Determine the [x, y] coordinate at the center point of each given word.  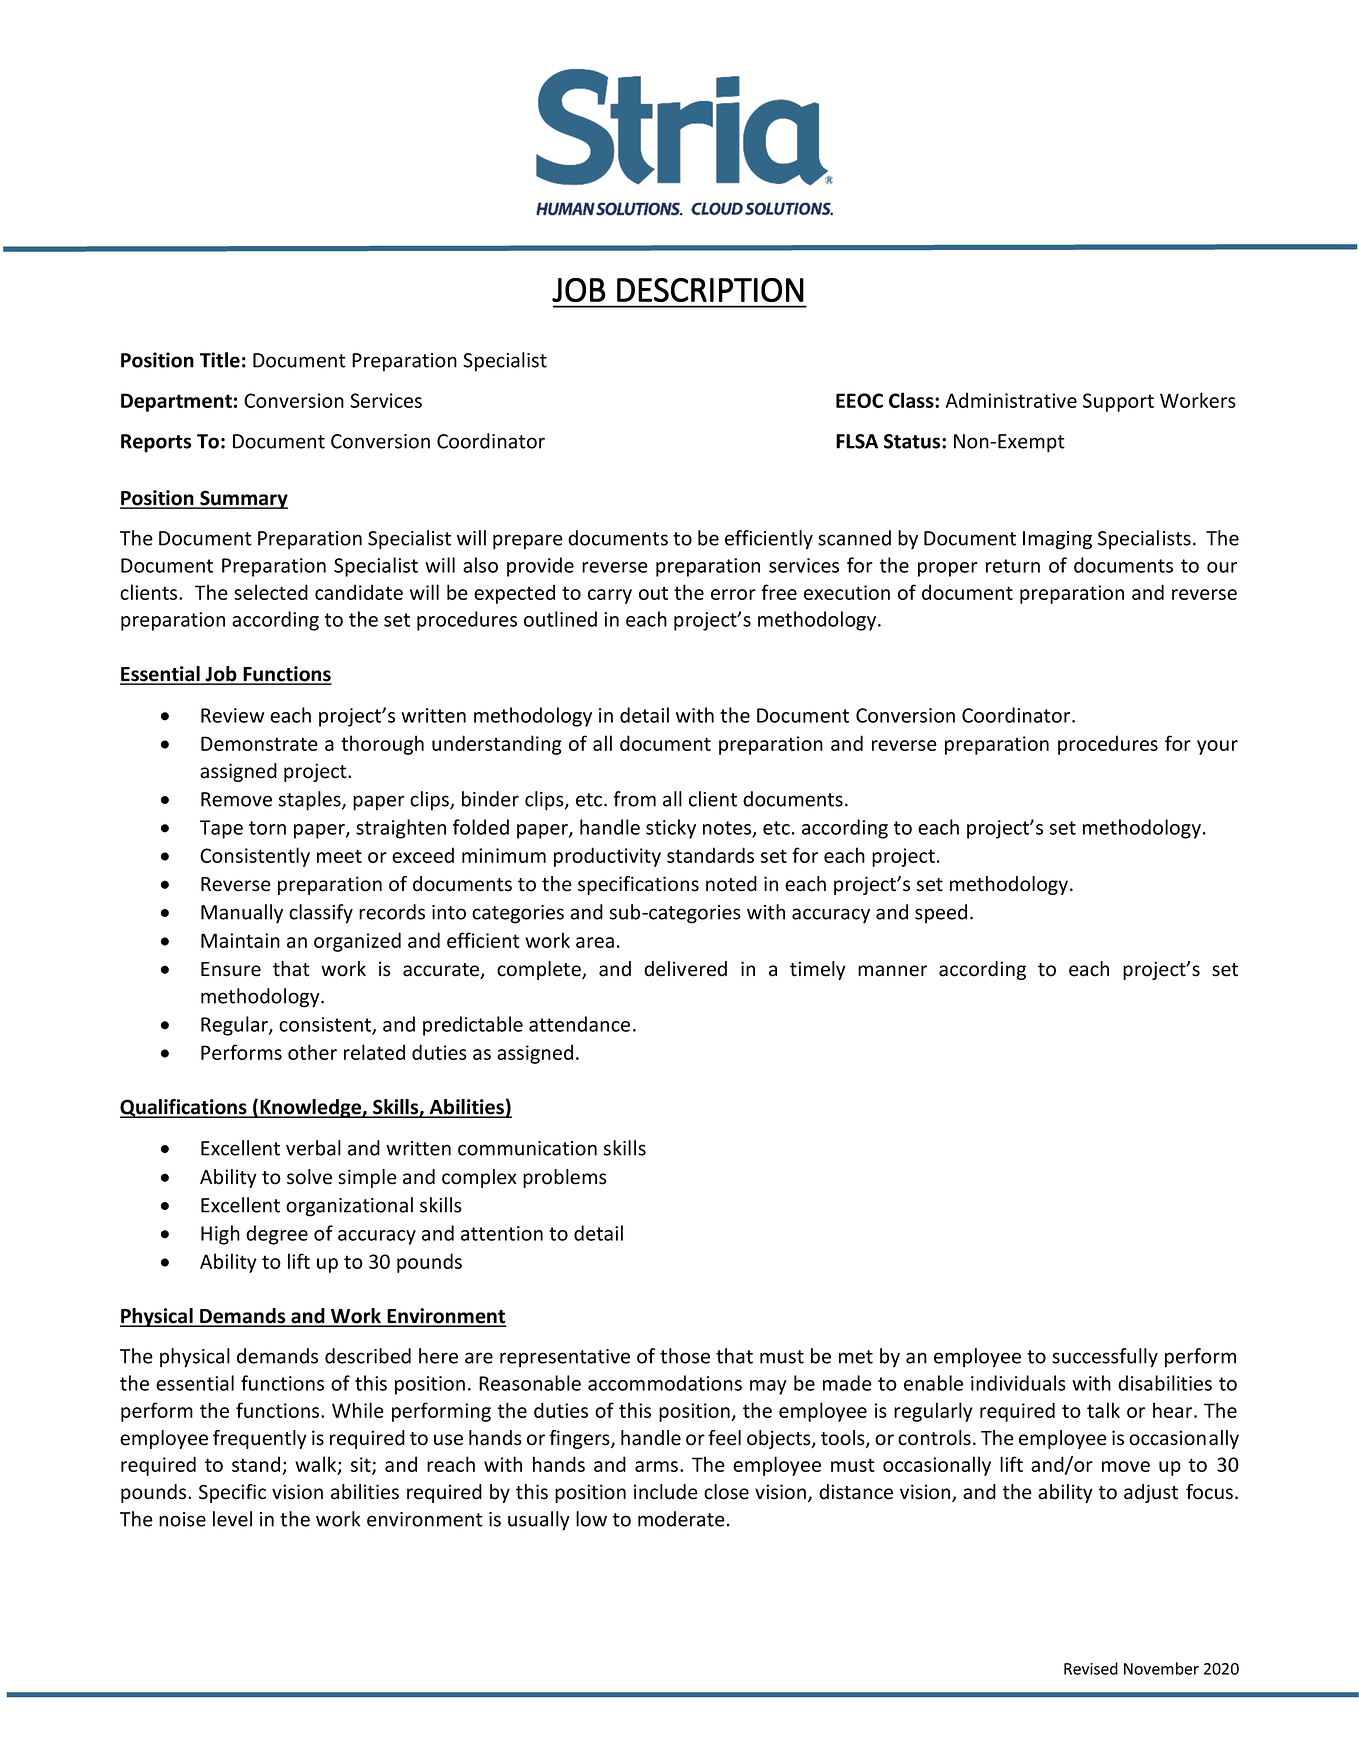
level [232, 1519]
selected [271, 592]
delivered [685, 969]
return [1013, 566]
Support [1118, 402]
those [685, 1356]
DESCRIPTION [710, 290]
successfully [1105, 1358]
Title [220, 360]
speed [941, 914]
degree [277, 1235]
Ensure [231, 969]
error [733, 594]
